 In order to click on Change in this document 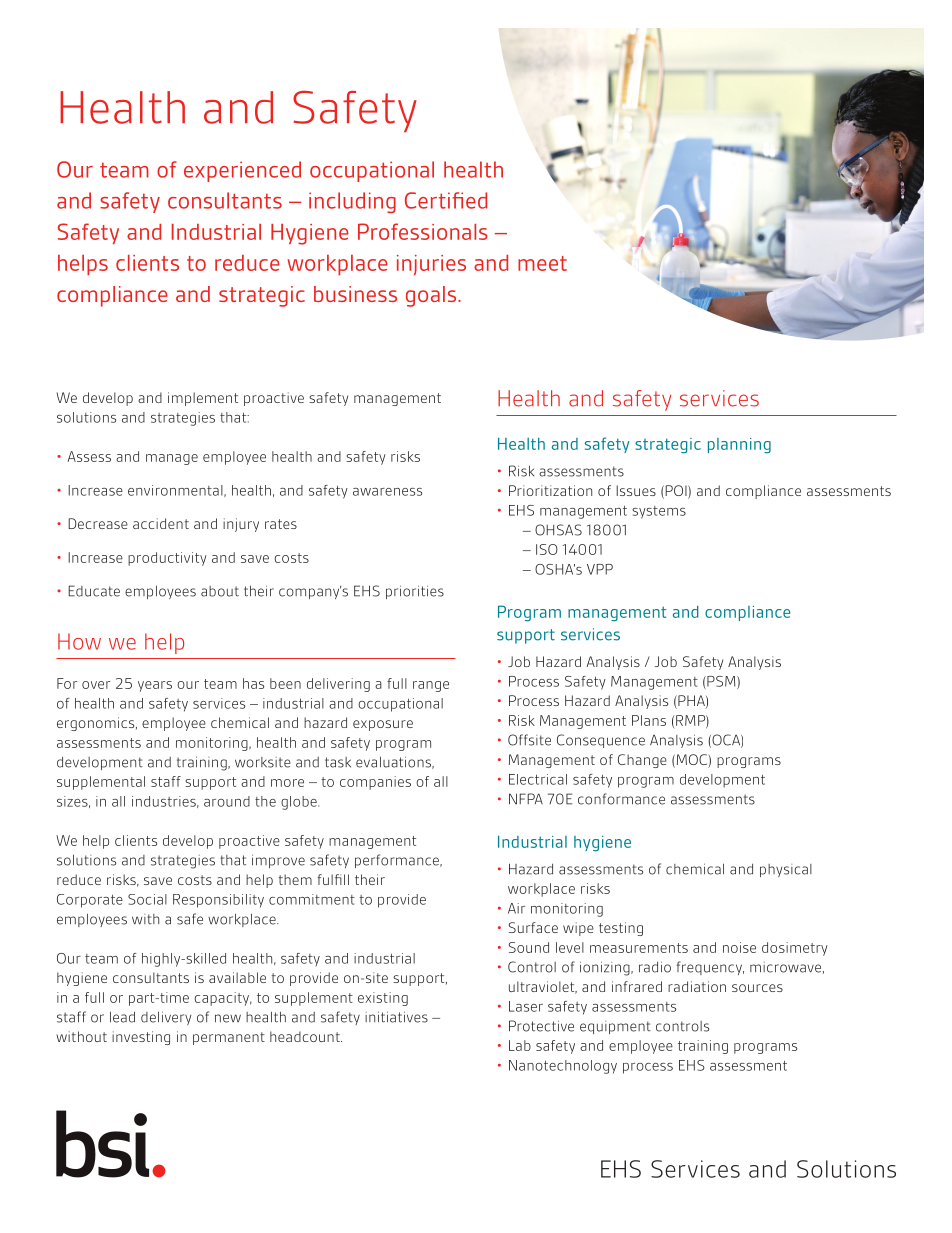, I will do `click(642, 761)`.
